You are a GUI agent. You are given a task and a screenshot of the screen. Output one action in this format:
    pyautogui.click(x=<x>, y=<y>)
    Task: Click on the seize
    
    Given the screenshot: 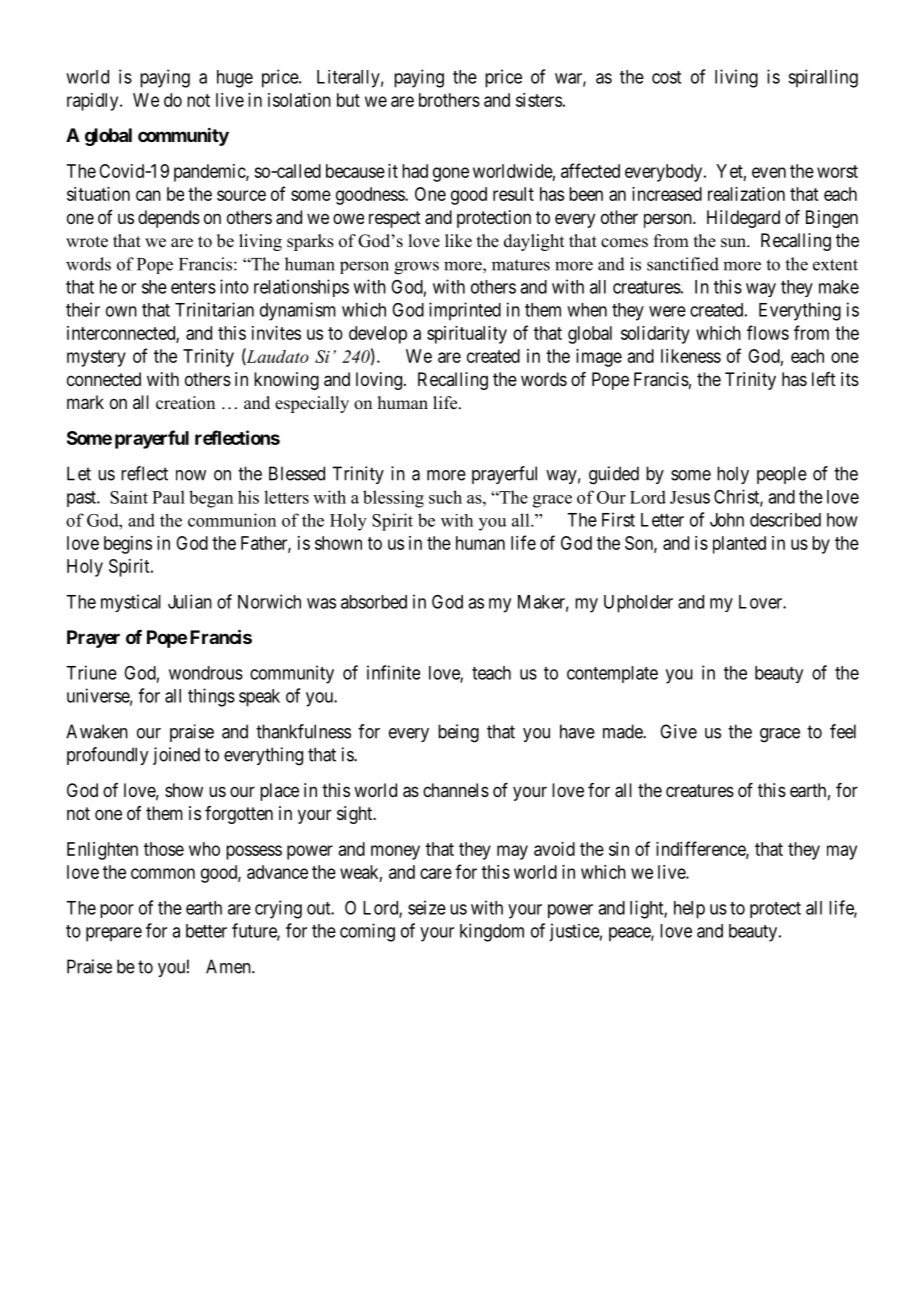 What is the action you would take?
    pyautogui.click(x=427, y=907)
